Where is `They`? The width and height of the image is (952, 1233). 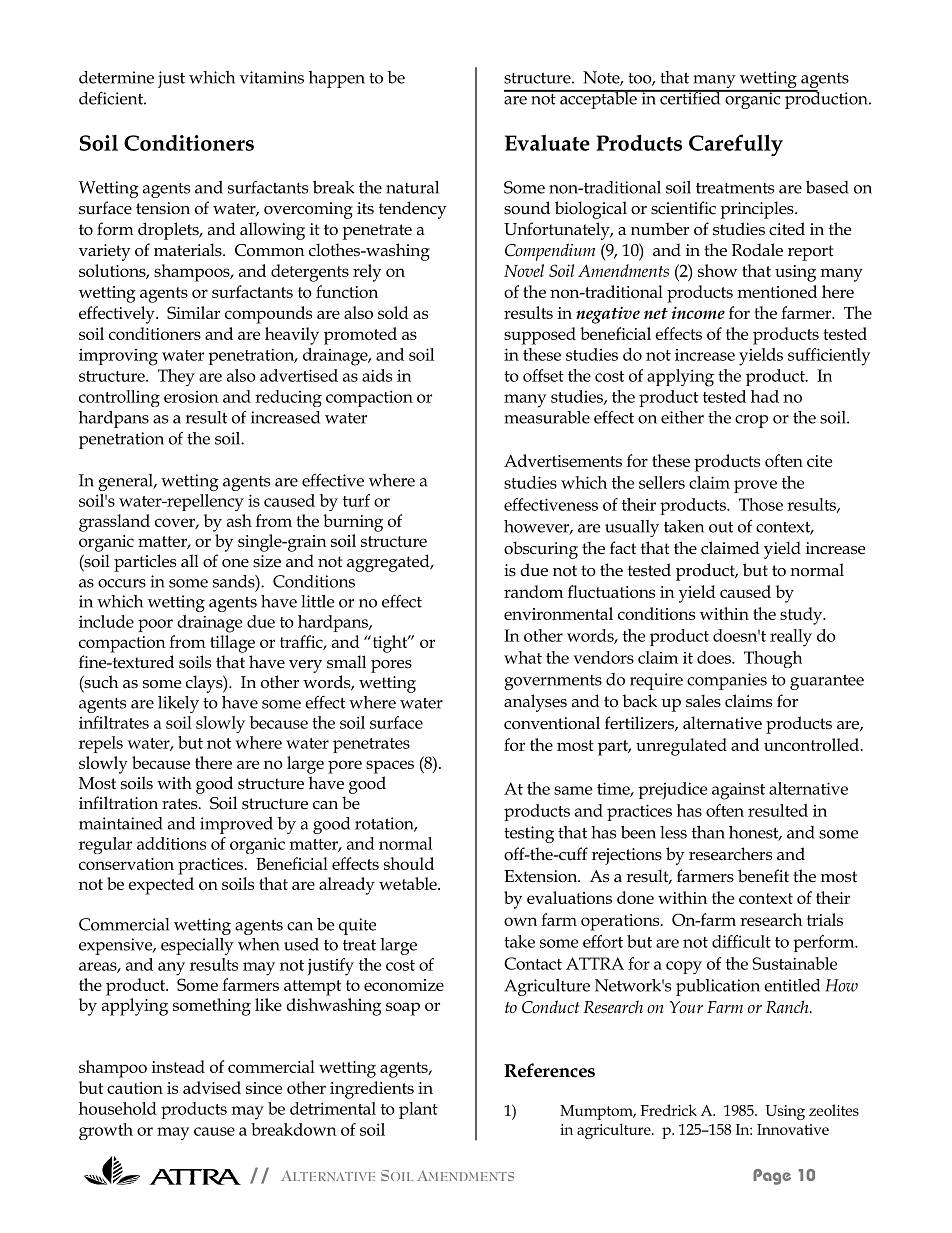
They is located at coordinates (176, 377).
